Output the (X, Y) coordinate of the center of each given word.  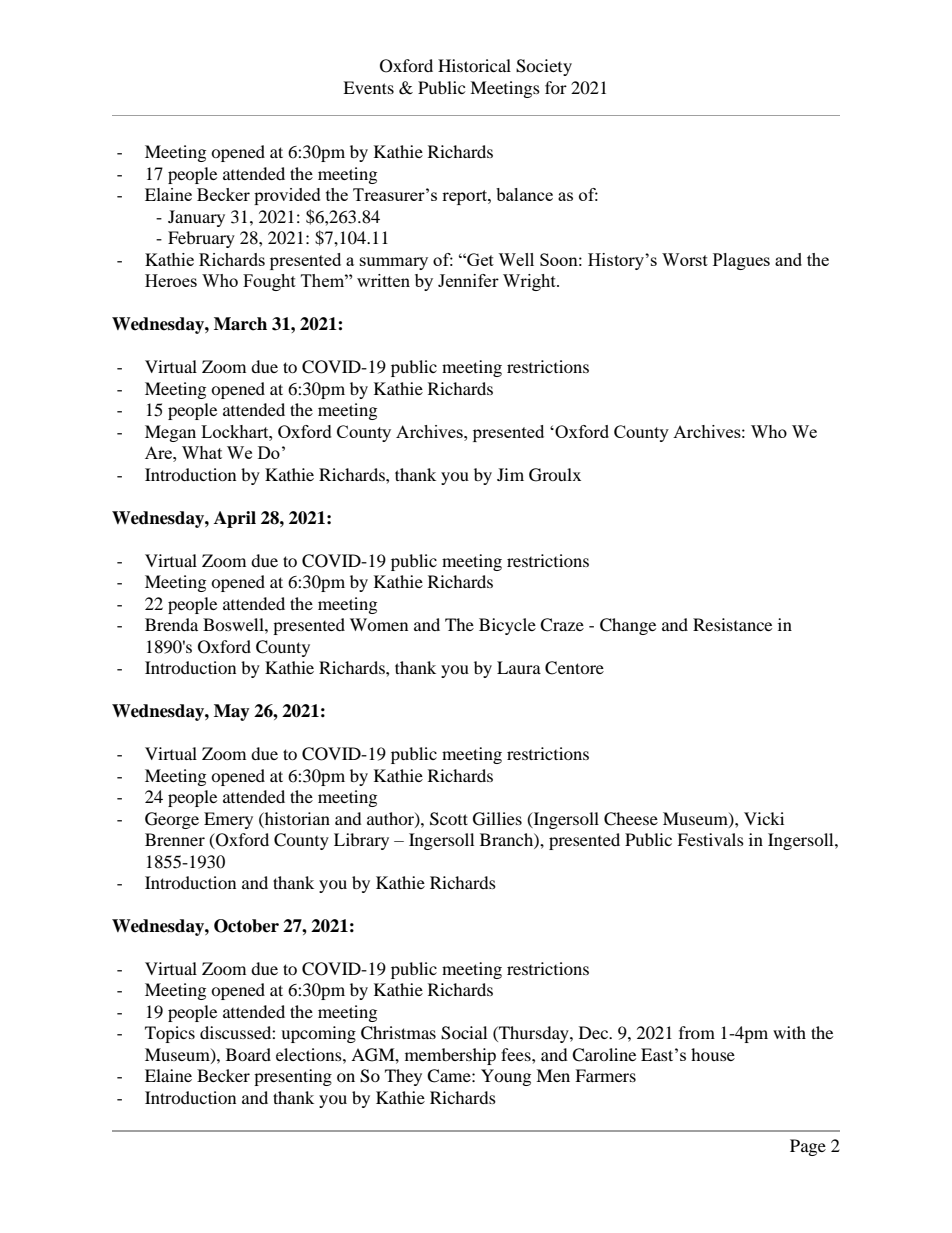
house (713, 1054)
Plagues (741, 261)
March (240, 324)
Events (368, 87)
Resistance (732, 624)
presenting (293, 1077)
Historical (474, 65)
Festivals (710, 839)
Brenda (171, 624)
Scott (449, 819)
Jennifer (468, 280)
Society (544, 67)
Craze (562, 625)
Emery (228, 820)
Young (506, 1077)
